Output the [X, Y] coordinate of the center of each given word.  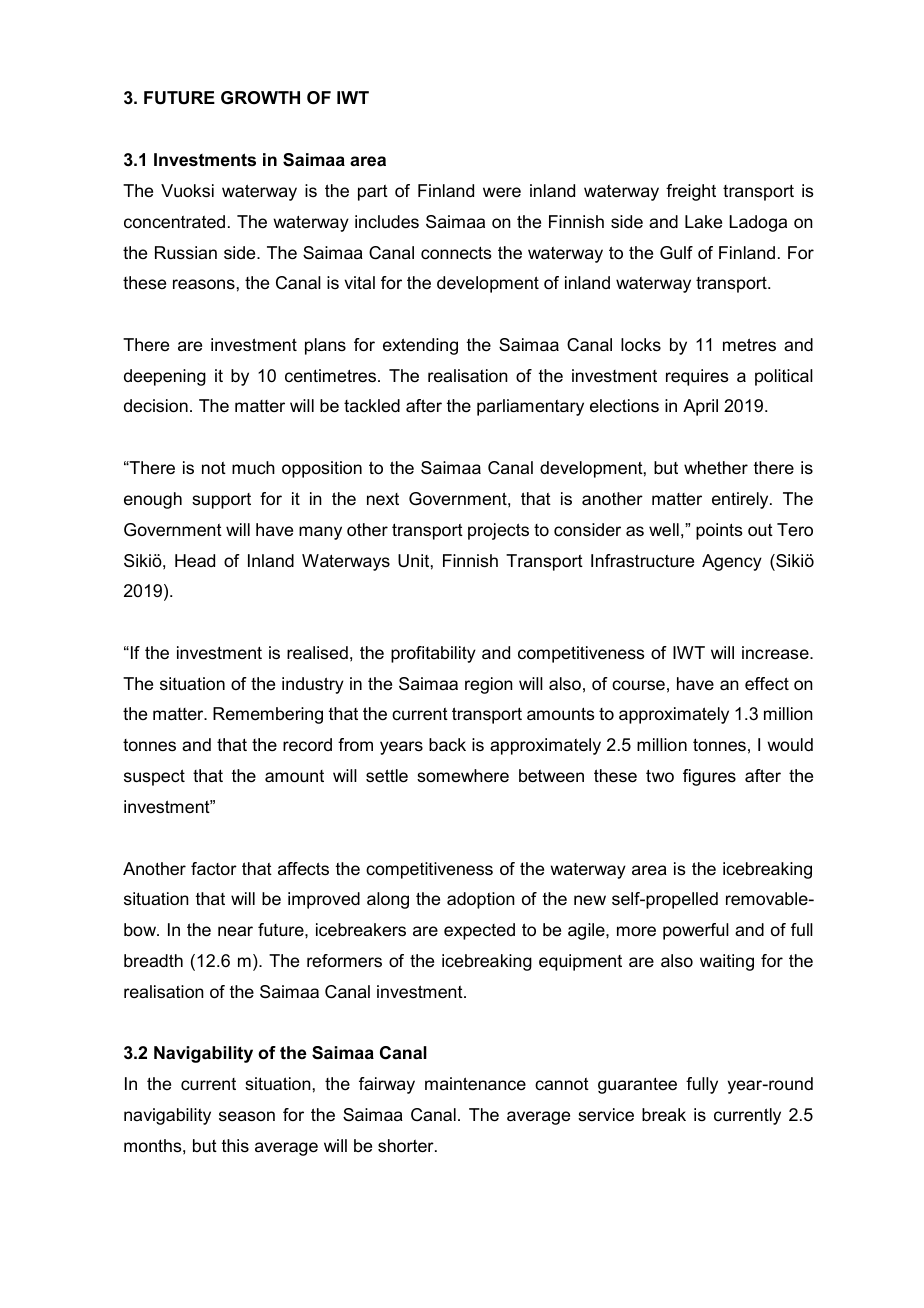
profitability [433, 654]
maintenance [475, 1084]
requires [697, 377]
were [502, 192]
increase [776, 653]
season [247, 1116]
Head [195, 560]
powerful [696, 931]
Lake [703, 221]
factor [214, 869]
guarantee [637, 1085]
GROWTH [260, 98]
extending [420, 346]
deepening [165, 377]
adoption [481, 900]
